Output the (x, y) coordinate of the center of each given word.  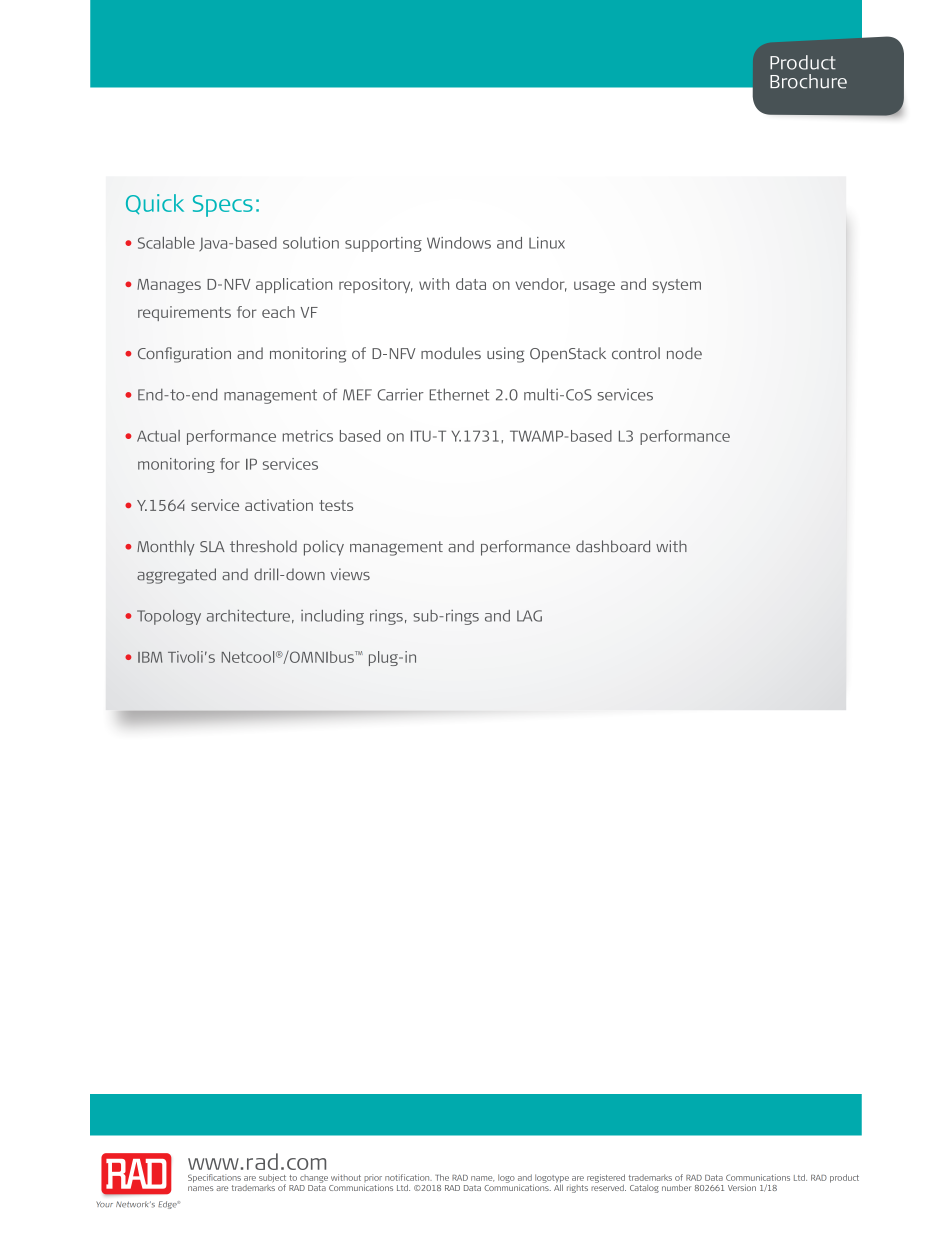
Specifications (214, 1178)
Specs (223, 206)
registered (606, 1178)
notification (408, 1177)
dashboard (613, 546)
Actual (158, 436)
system (676, 286)
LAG (529, 616)
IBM (150, 657)
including (332, 617)
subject (272, 1179)
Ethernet (459, 394)
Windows (459, 243)
